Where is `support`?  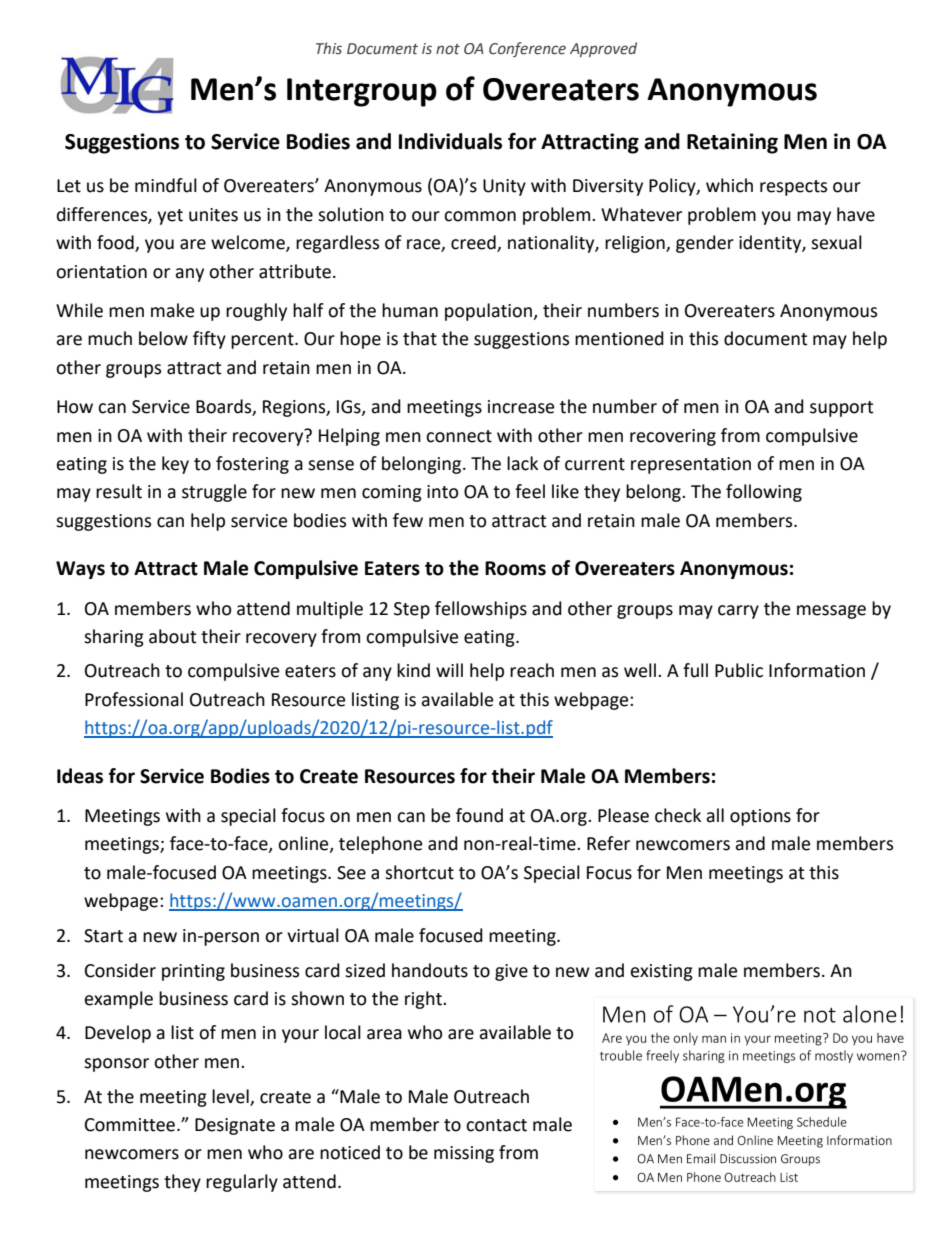 support is located at coordinates (841, 409).
